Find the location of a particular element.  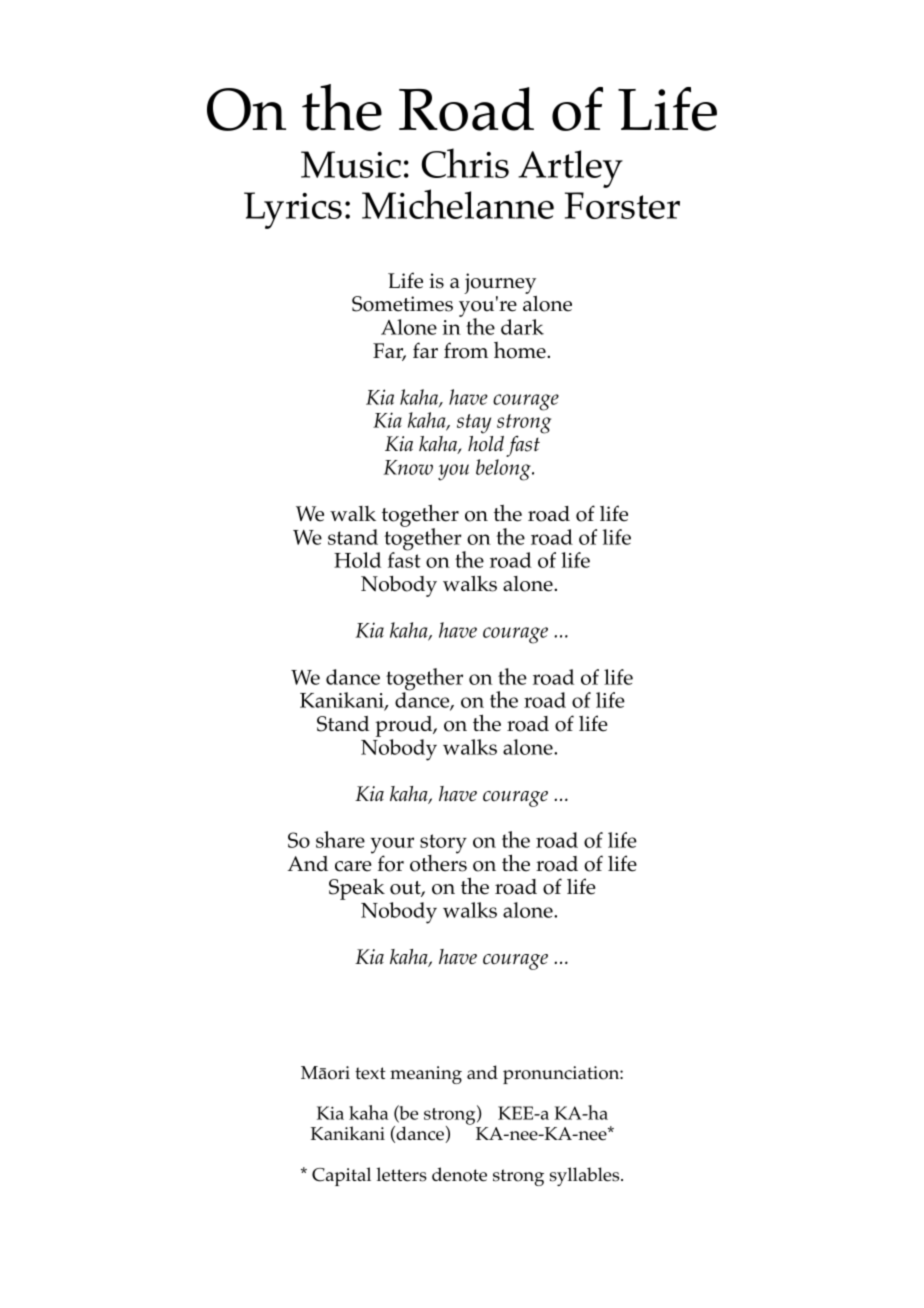

denote is located at coordinates (459, 1174).
